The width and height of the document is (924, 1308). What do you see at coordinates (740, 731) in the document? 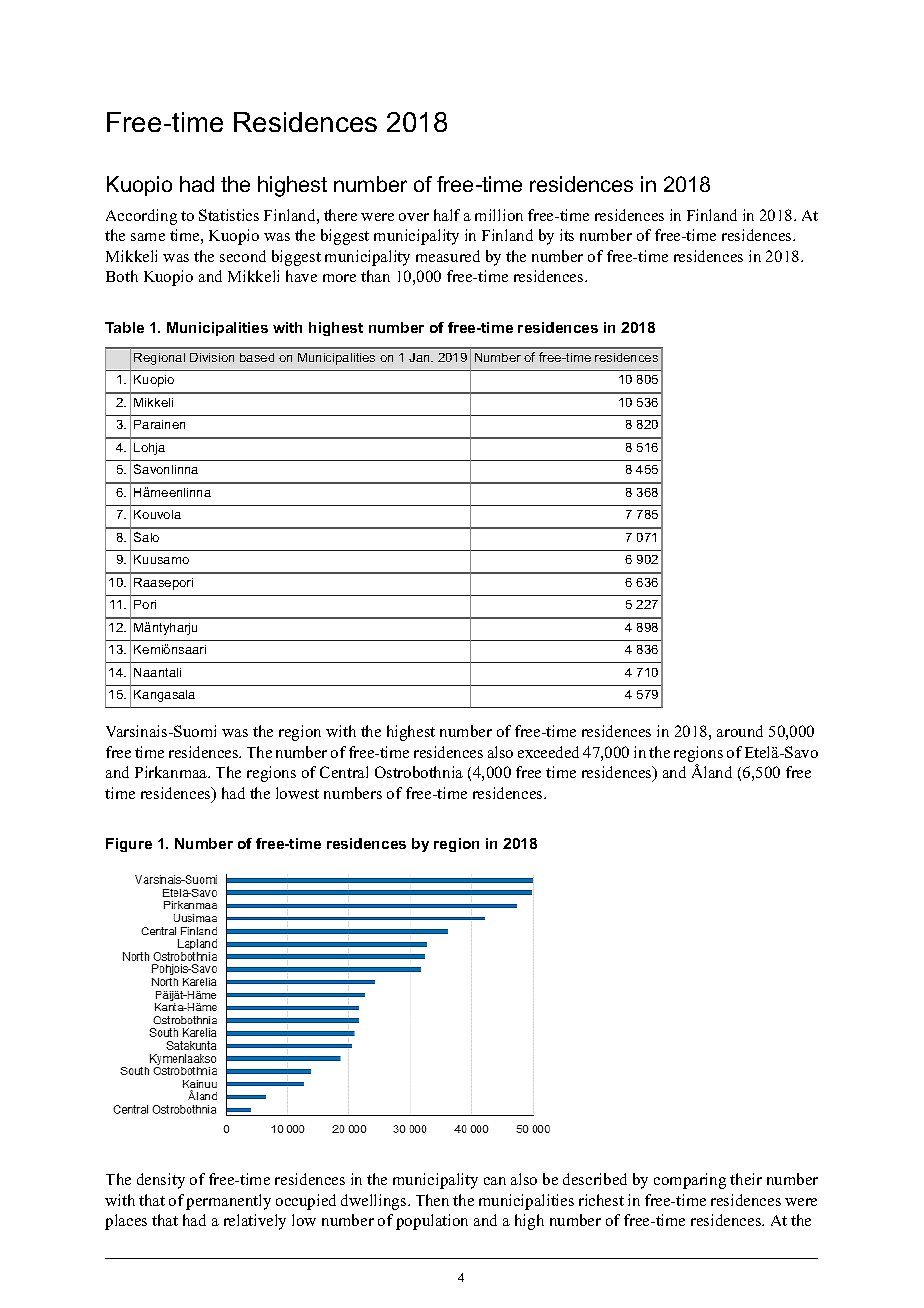
I see `around` at bounding box center [740, 731].
